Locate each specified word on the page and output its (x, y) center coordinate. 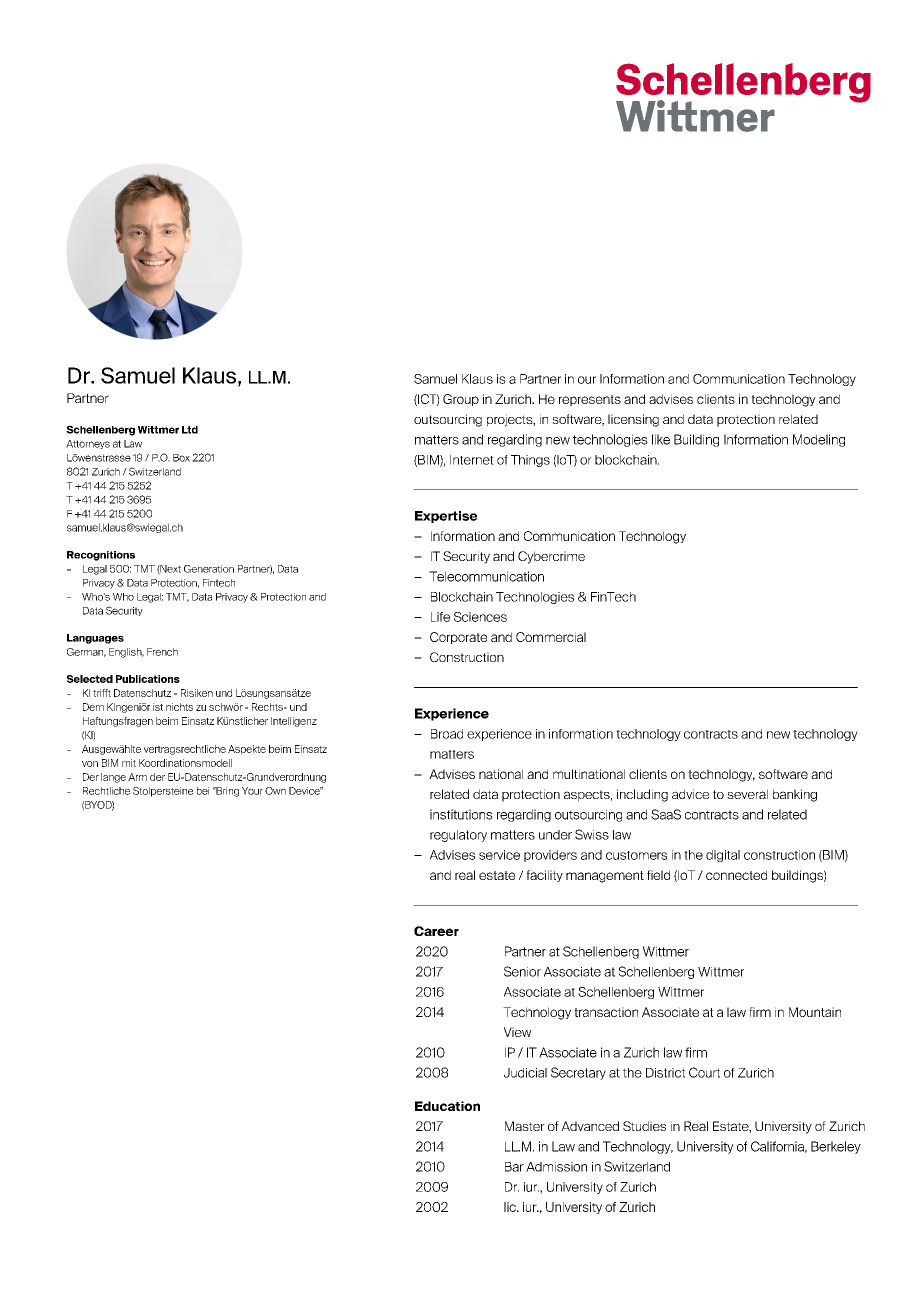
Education (447, 1106)
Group (461, 400)
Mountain (815, 1012)
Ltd (190, 430)
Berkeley (836, 1147)
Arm (137, 777)
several (747, 794)
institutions (461, 814)
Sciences (480, 617)
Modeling (819, 440)
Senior (522, 971)
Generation (209, 569)
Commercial (551, 637)
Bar (514, 1167)
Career (436, 931)
